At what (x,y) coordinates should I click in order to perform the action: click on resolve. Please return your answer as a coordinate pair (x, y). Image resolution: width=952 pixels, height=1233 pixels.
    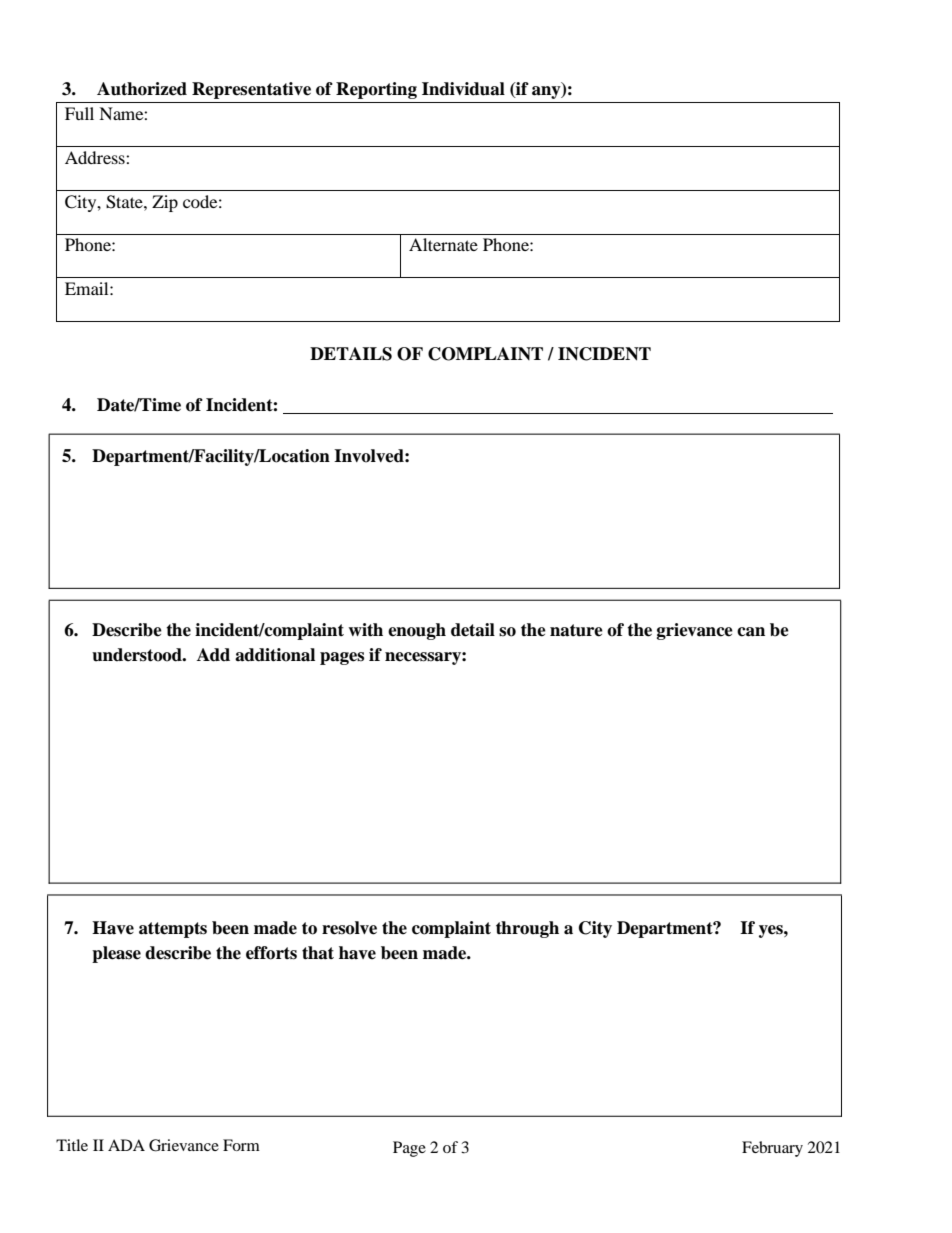
    Looking at the image, I should click on (349, 928).
